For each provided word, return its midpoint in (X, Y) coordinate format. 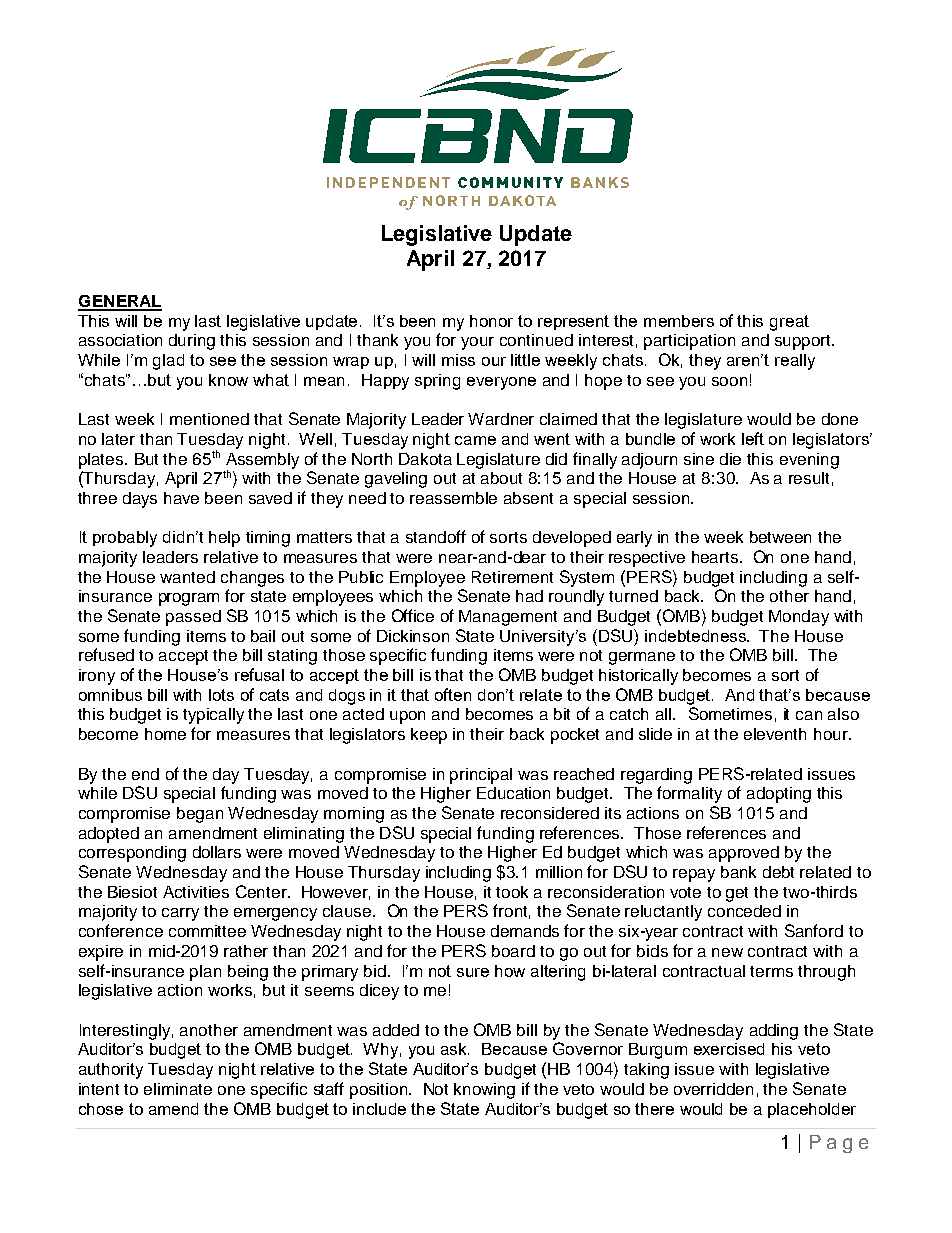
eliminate (178, 1089)
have (181, 498)
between (780, 537)
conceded (744, 911)
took (512, 892)
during (192, 342)
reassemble (453, 498)
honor (491, 321)
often (453, 694)
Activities (196, 892)
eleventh (775, 734)
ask (455, 1049)
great (789, 323)
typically (213, 716)
